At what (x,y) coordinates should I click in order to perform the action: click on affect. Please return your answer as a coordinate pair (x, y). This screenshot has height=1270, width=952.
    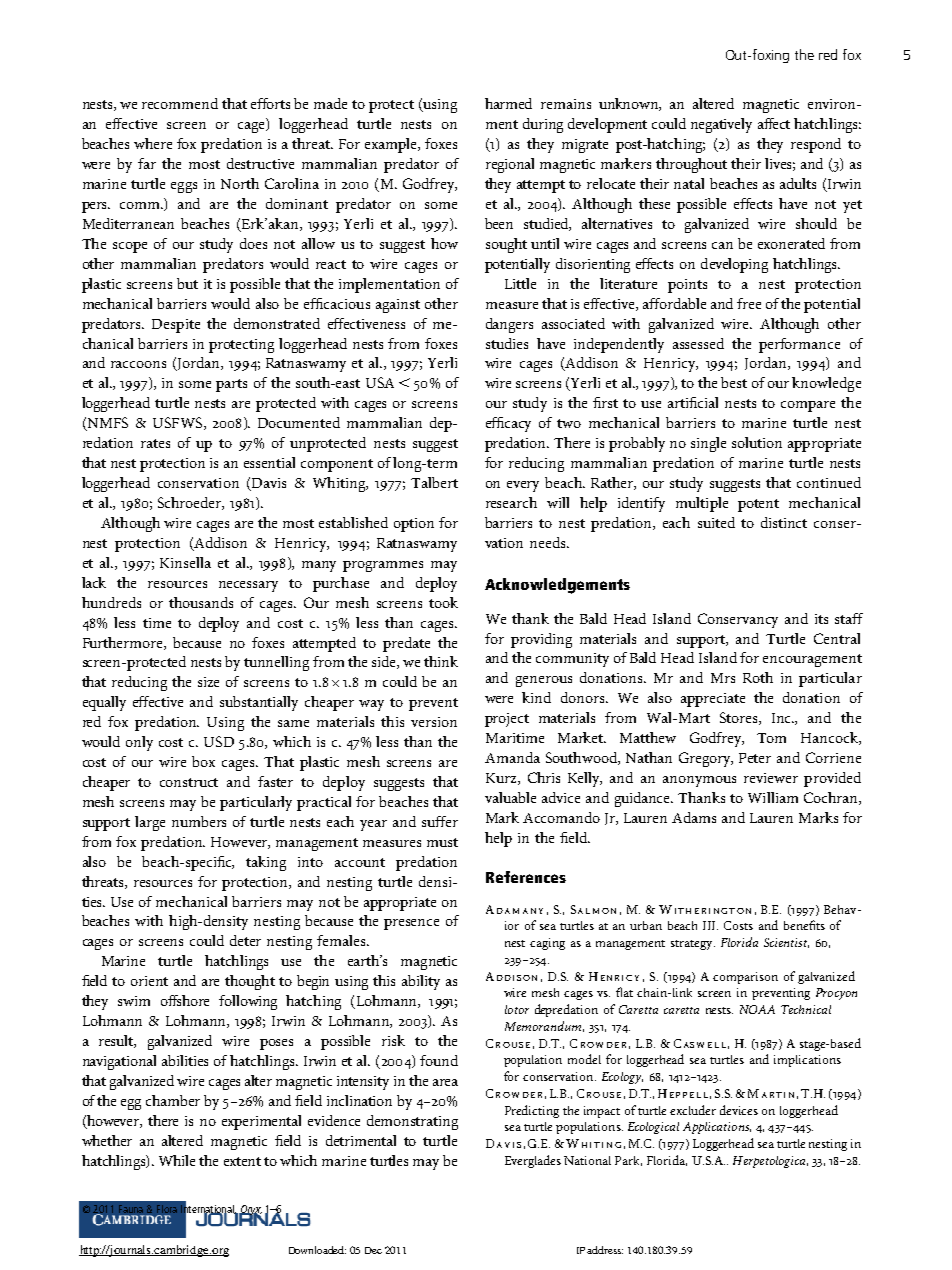
    Looking at the image, I should click on (774, 123).
